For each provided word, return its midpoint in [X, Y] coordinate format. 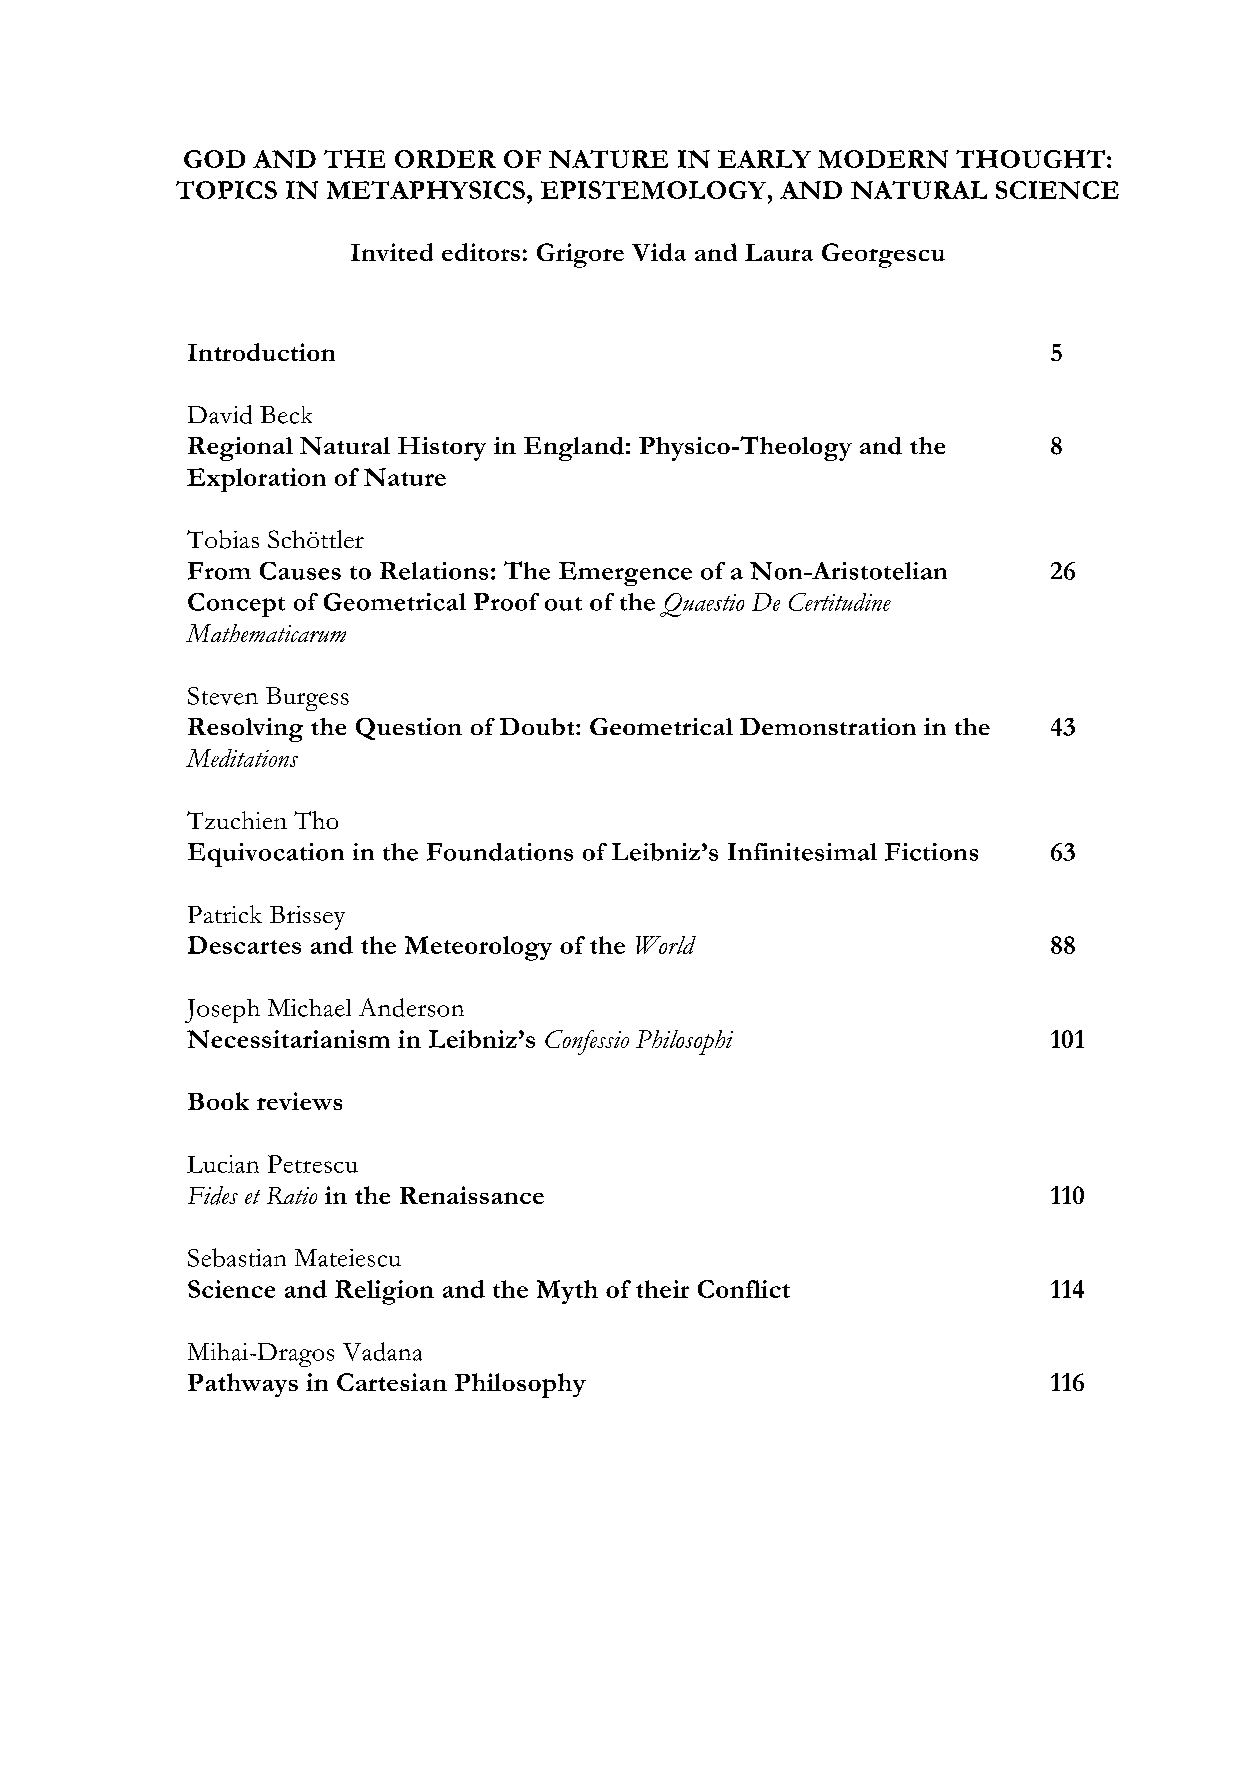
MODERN [883, 159]
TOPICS [226, 190]
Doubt [538, 726]
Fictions [931, 852]
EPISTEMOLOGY [655, 190]
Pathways [243, 1385]
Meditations [242, 758]
